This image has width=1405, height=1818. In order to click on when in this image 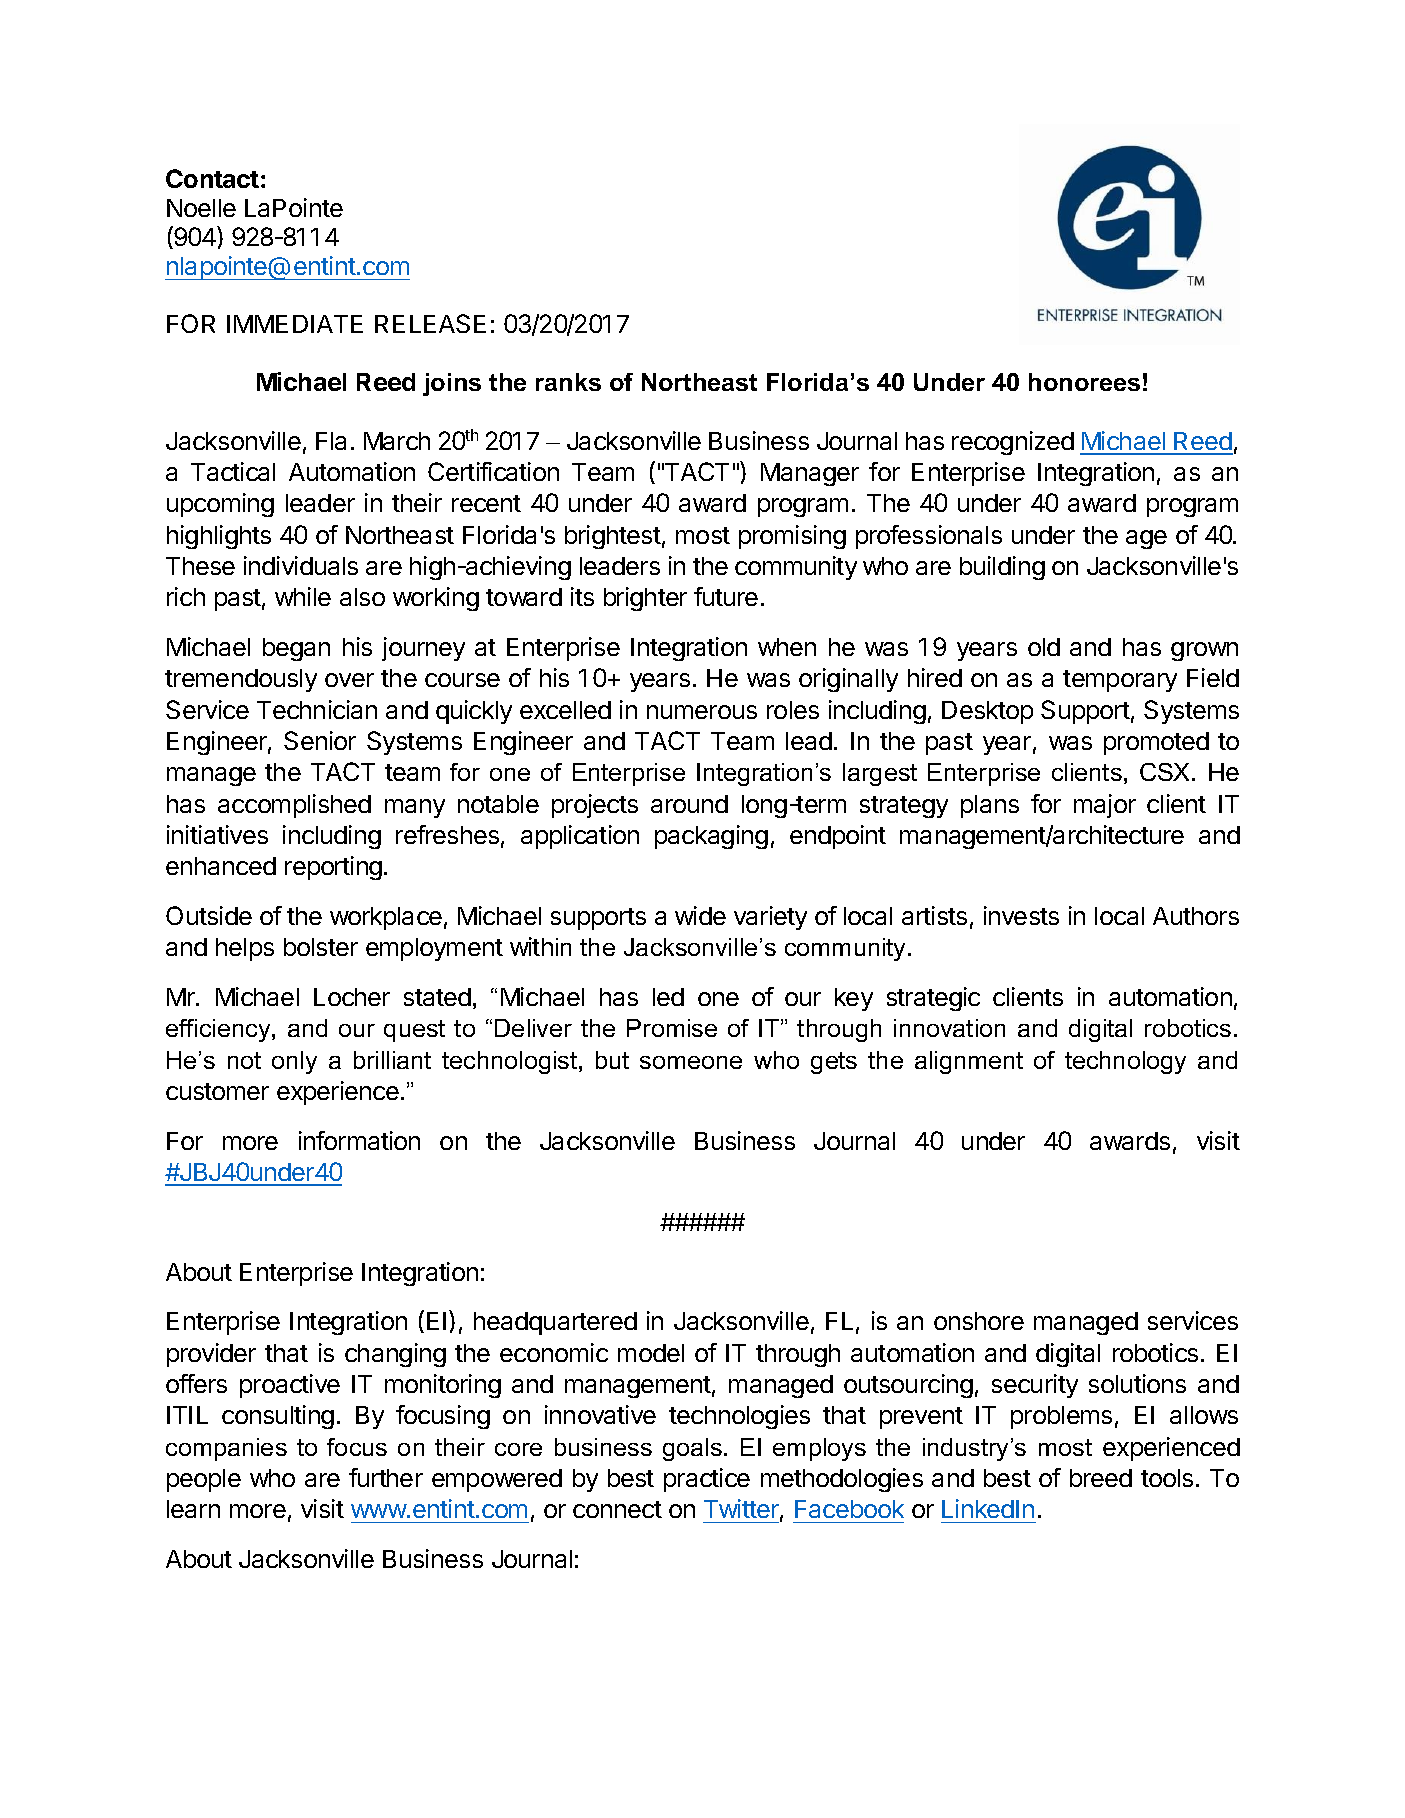, I will do `click(787, 647)`.
